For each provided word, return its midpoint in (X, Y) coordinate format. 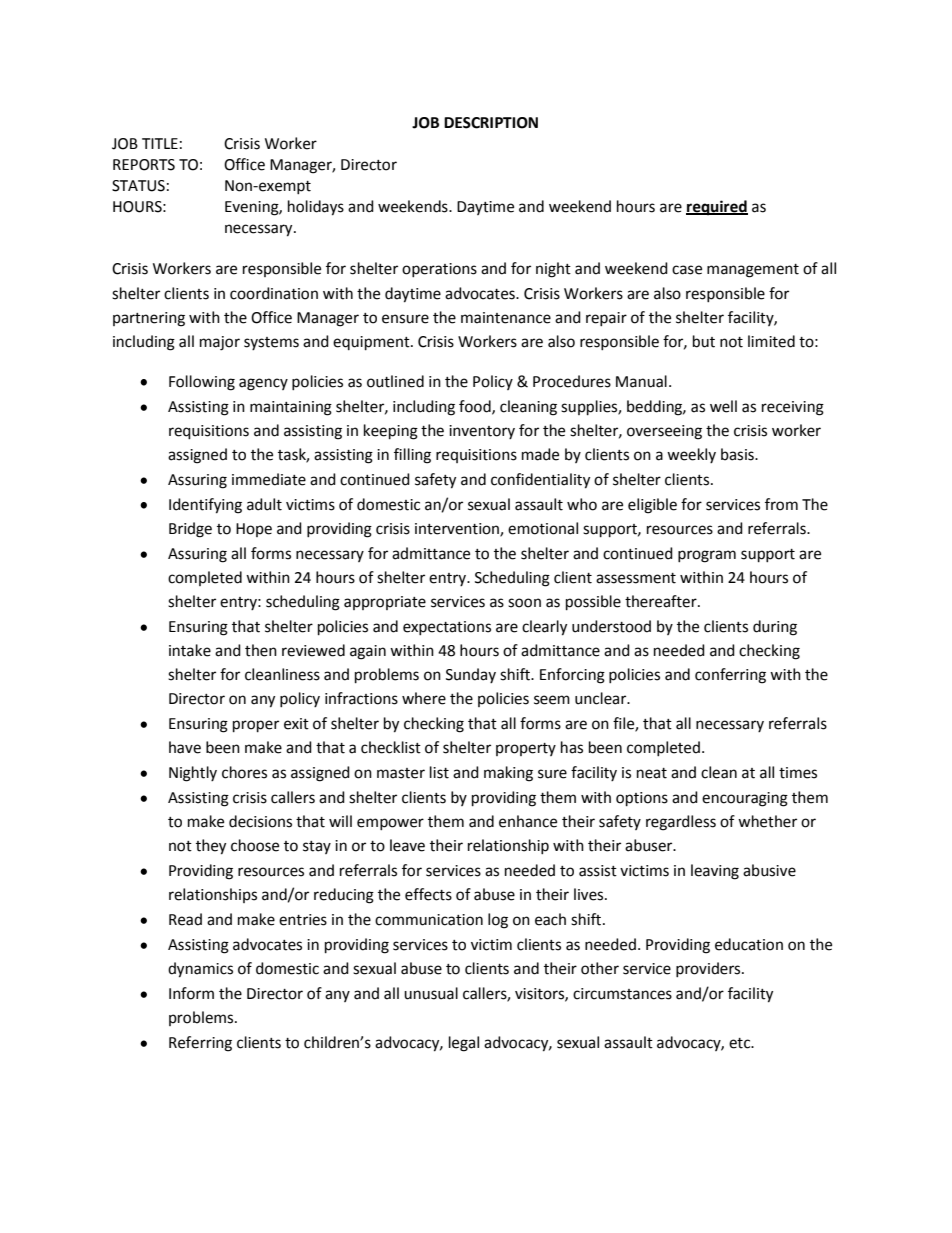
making (508, 774)
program (707, 556)
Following (202, 383)
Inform (191, 993)
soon (524, 603)
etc (741, 1043)
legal (464, 1044)
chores (244, 772)
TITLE (160, 143)
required (717, 208)
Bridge (190, 530)
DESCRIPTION (491, 123)
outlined (395, 381)
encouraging (745, 799)
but (704, 341)
